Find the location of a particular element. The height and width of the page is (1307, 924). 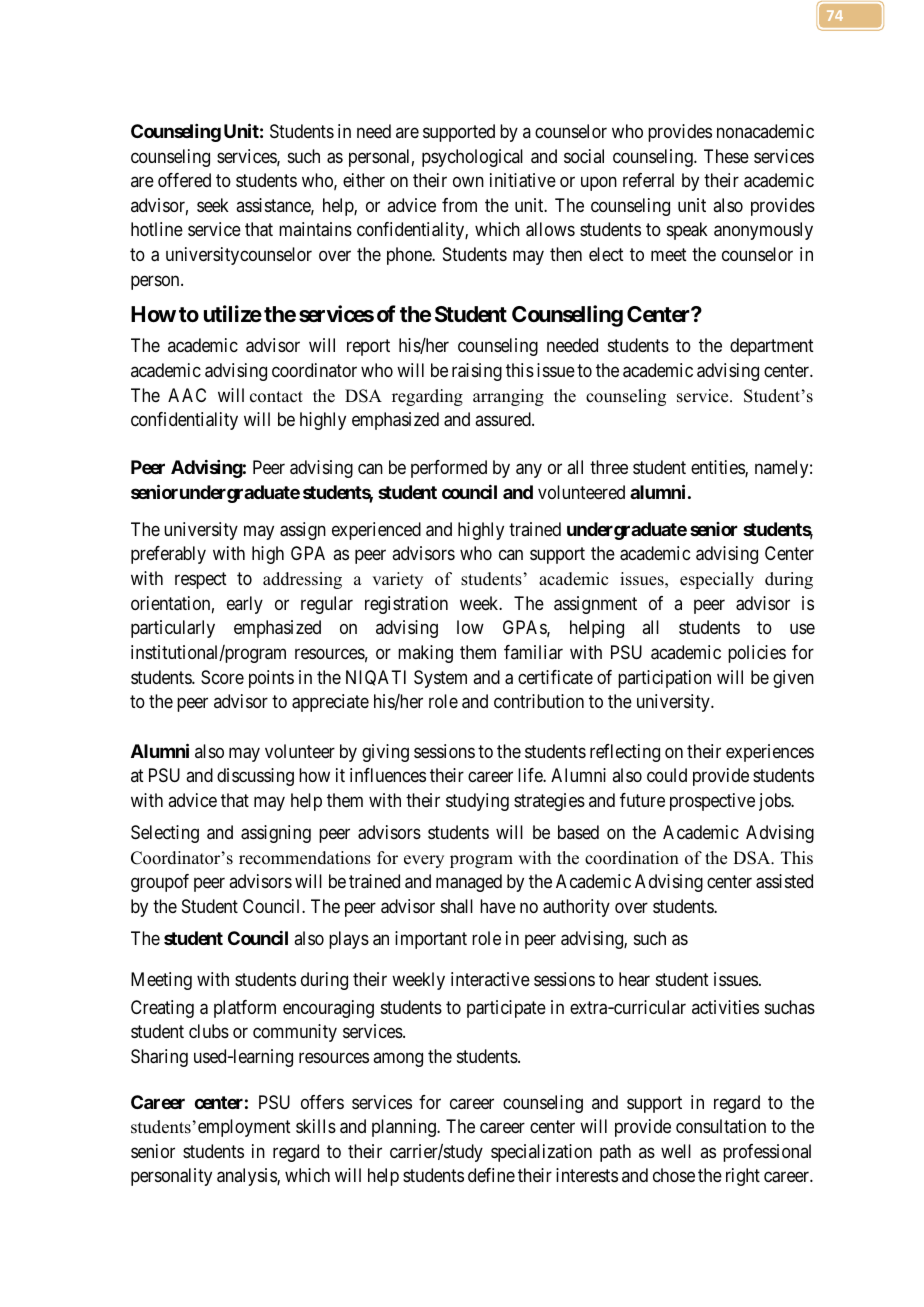

shall is located at coordinates (457, 906).
